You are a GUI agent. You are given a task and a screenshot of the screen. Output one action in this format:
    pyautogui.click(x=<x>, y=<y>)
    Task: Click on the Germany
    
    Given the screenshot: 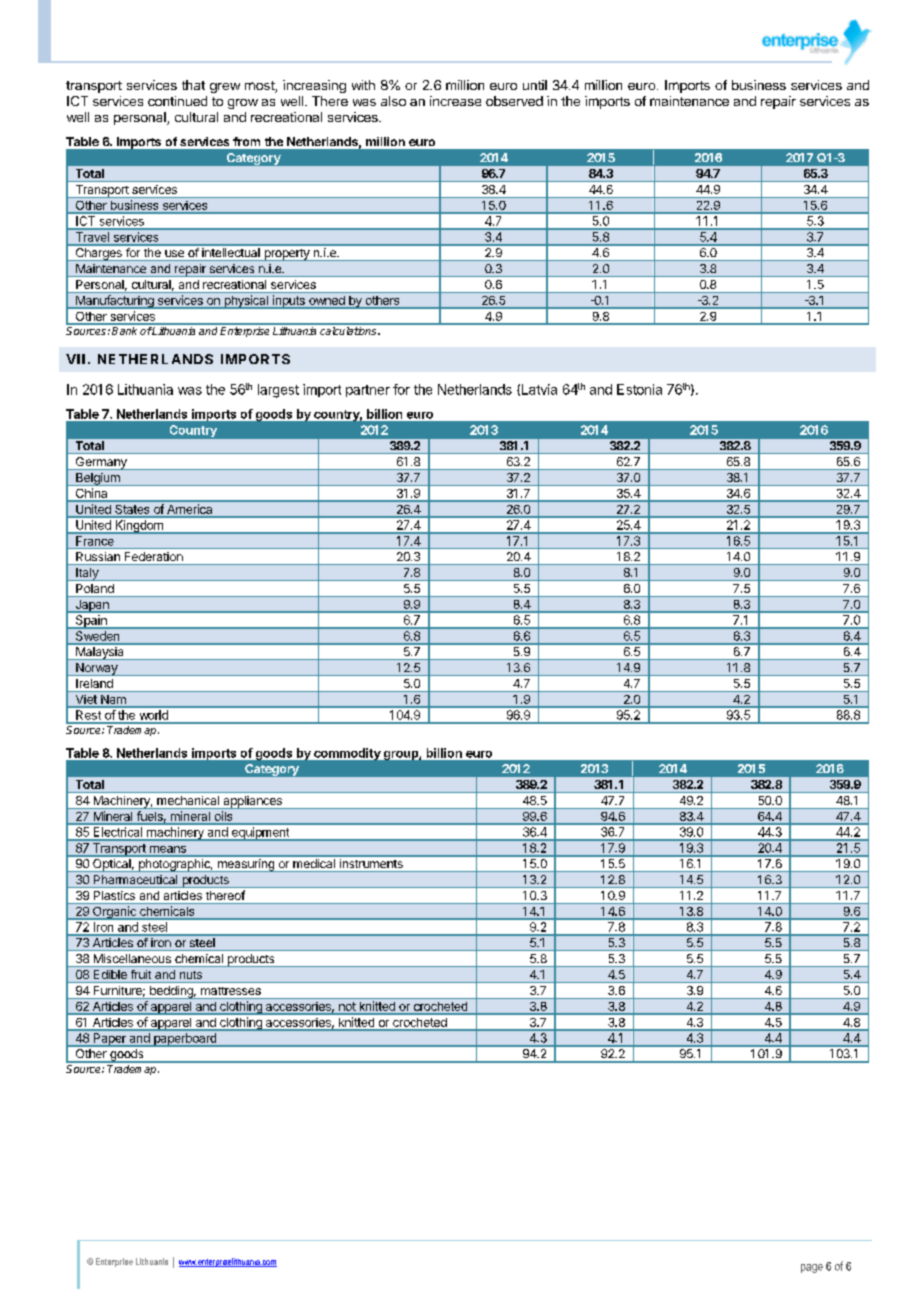 What is the action you would take?
    pyautogui.click(x=101, y=463)
